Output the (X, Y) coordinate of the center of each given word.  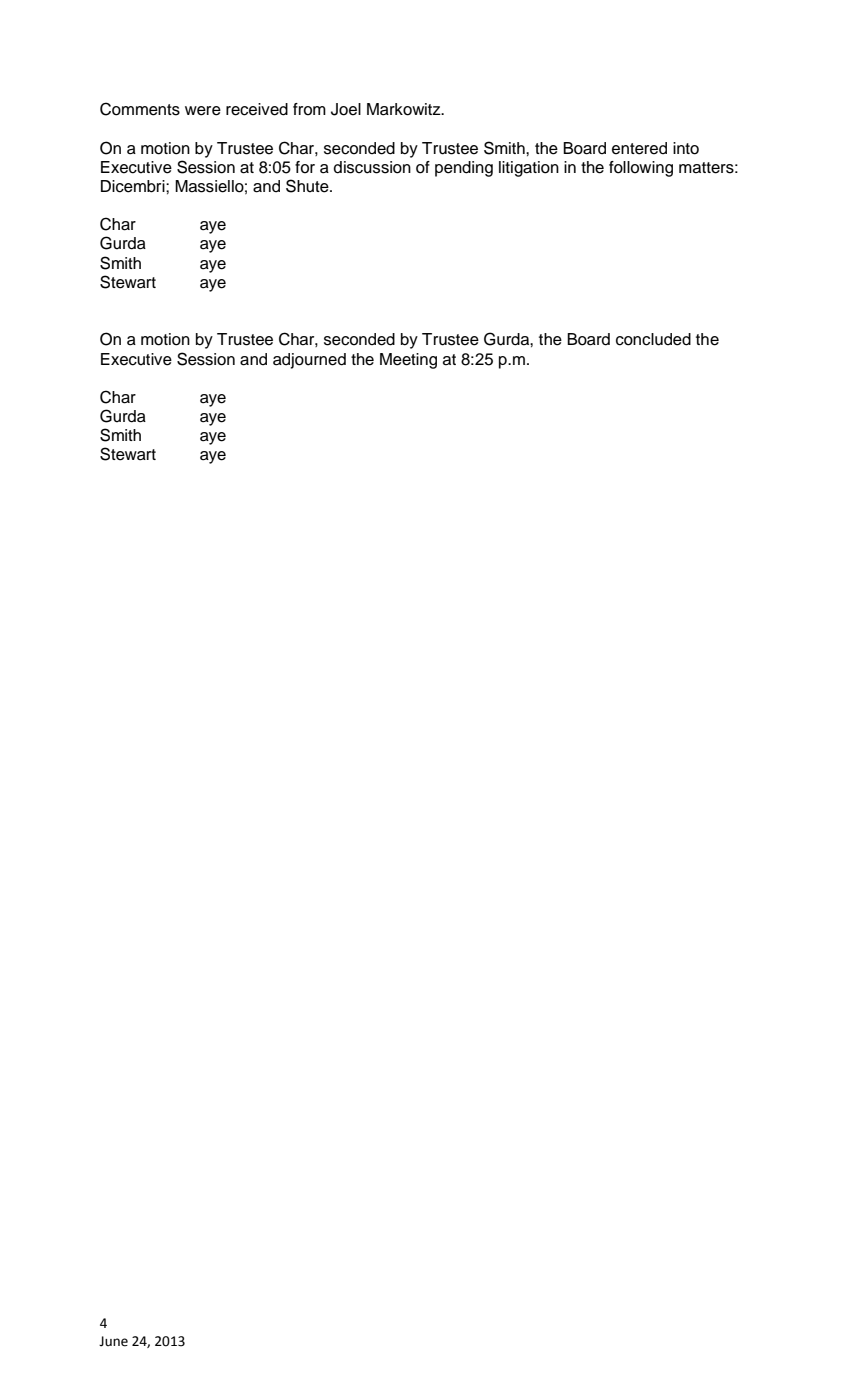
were (203, 111)
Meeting (408, 361)
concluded (653, 339)
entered (639, 148)
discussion (372, 167)
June (113, 1341)
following (641, 169)
